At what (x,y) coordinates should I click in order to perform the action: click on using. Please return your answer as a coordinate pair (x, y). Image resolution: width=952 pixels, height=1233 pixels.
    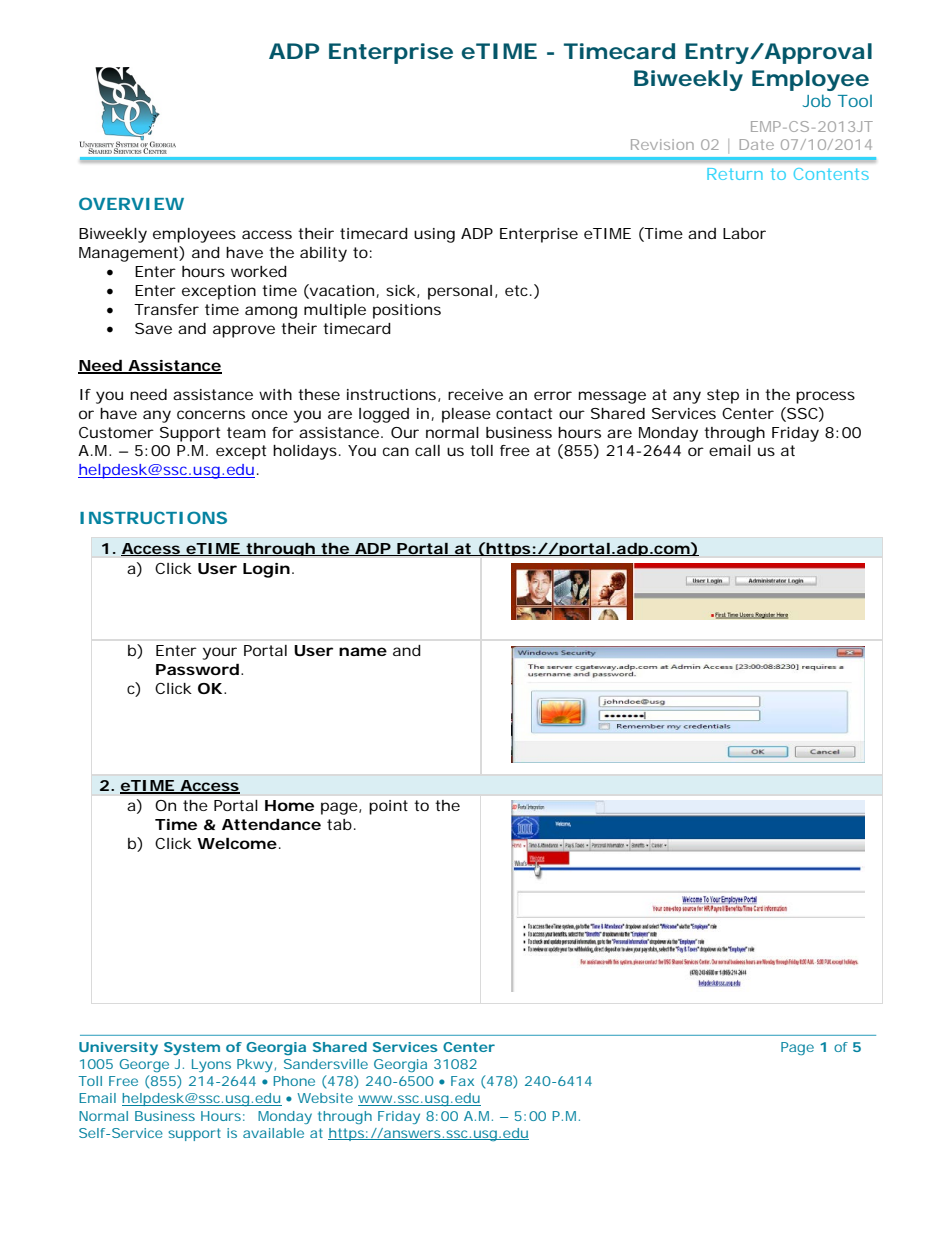
    Looking at the image, I should click on (434, 235).
